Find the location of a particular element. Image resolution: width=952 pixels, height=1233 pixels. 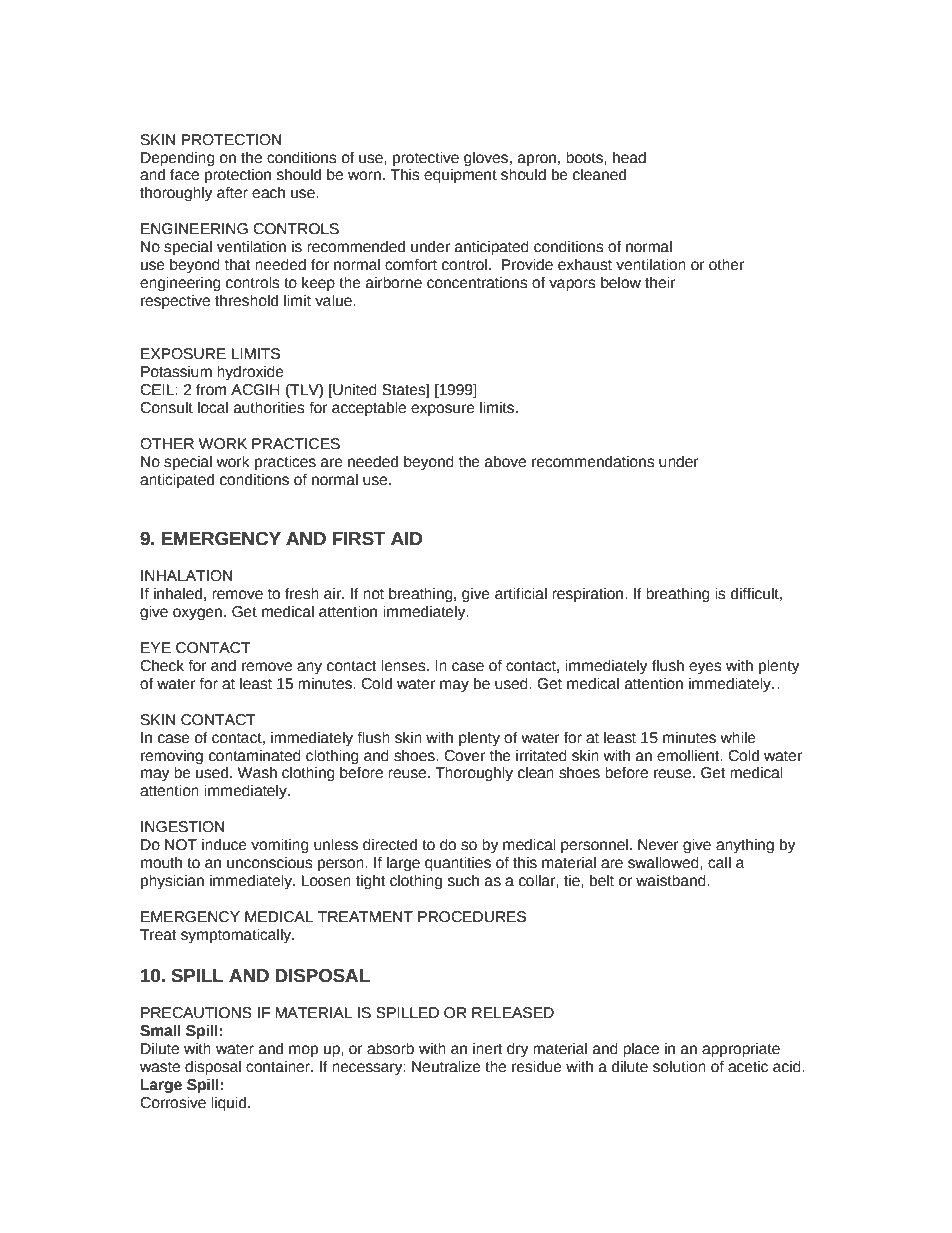

oxygen is located at coordinates (197, 614).
